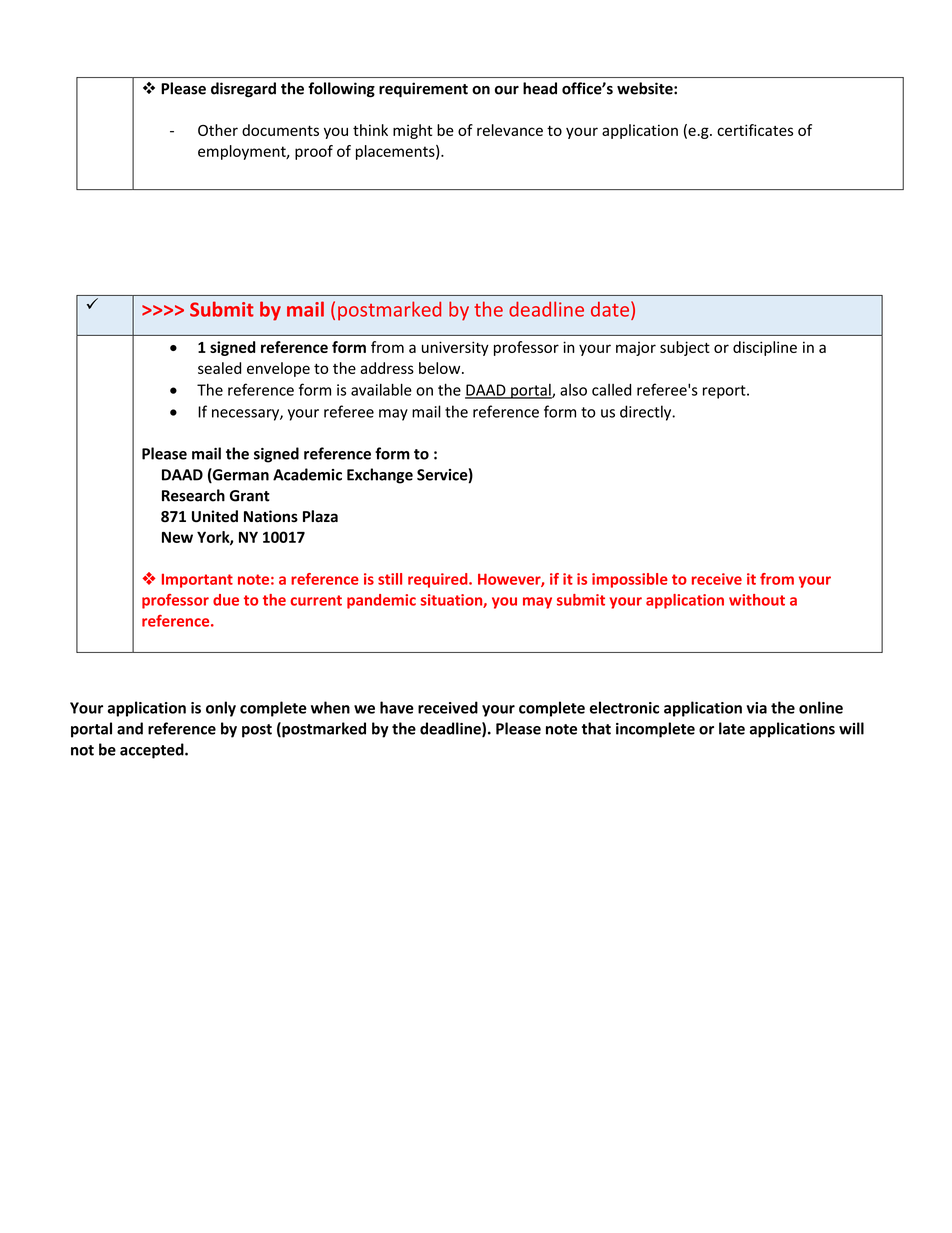 Image resolution: width=952 pixels, height=1233 pixels. What do you see at coordinates (755, 130) in the page?
I see `certificates` at bounding box center [755, 130].
